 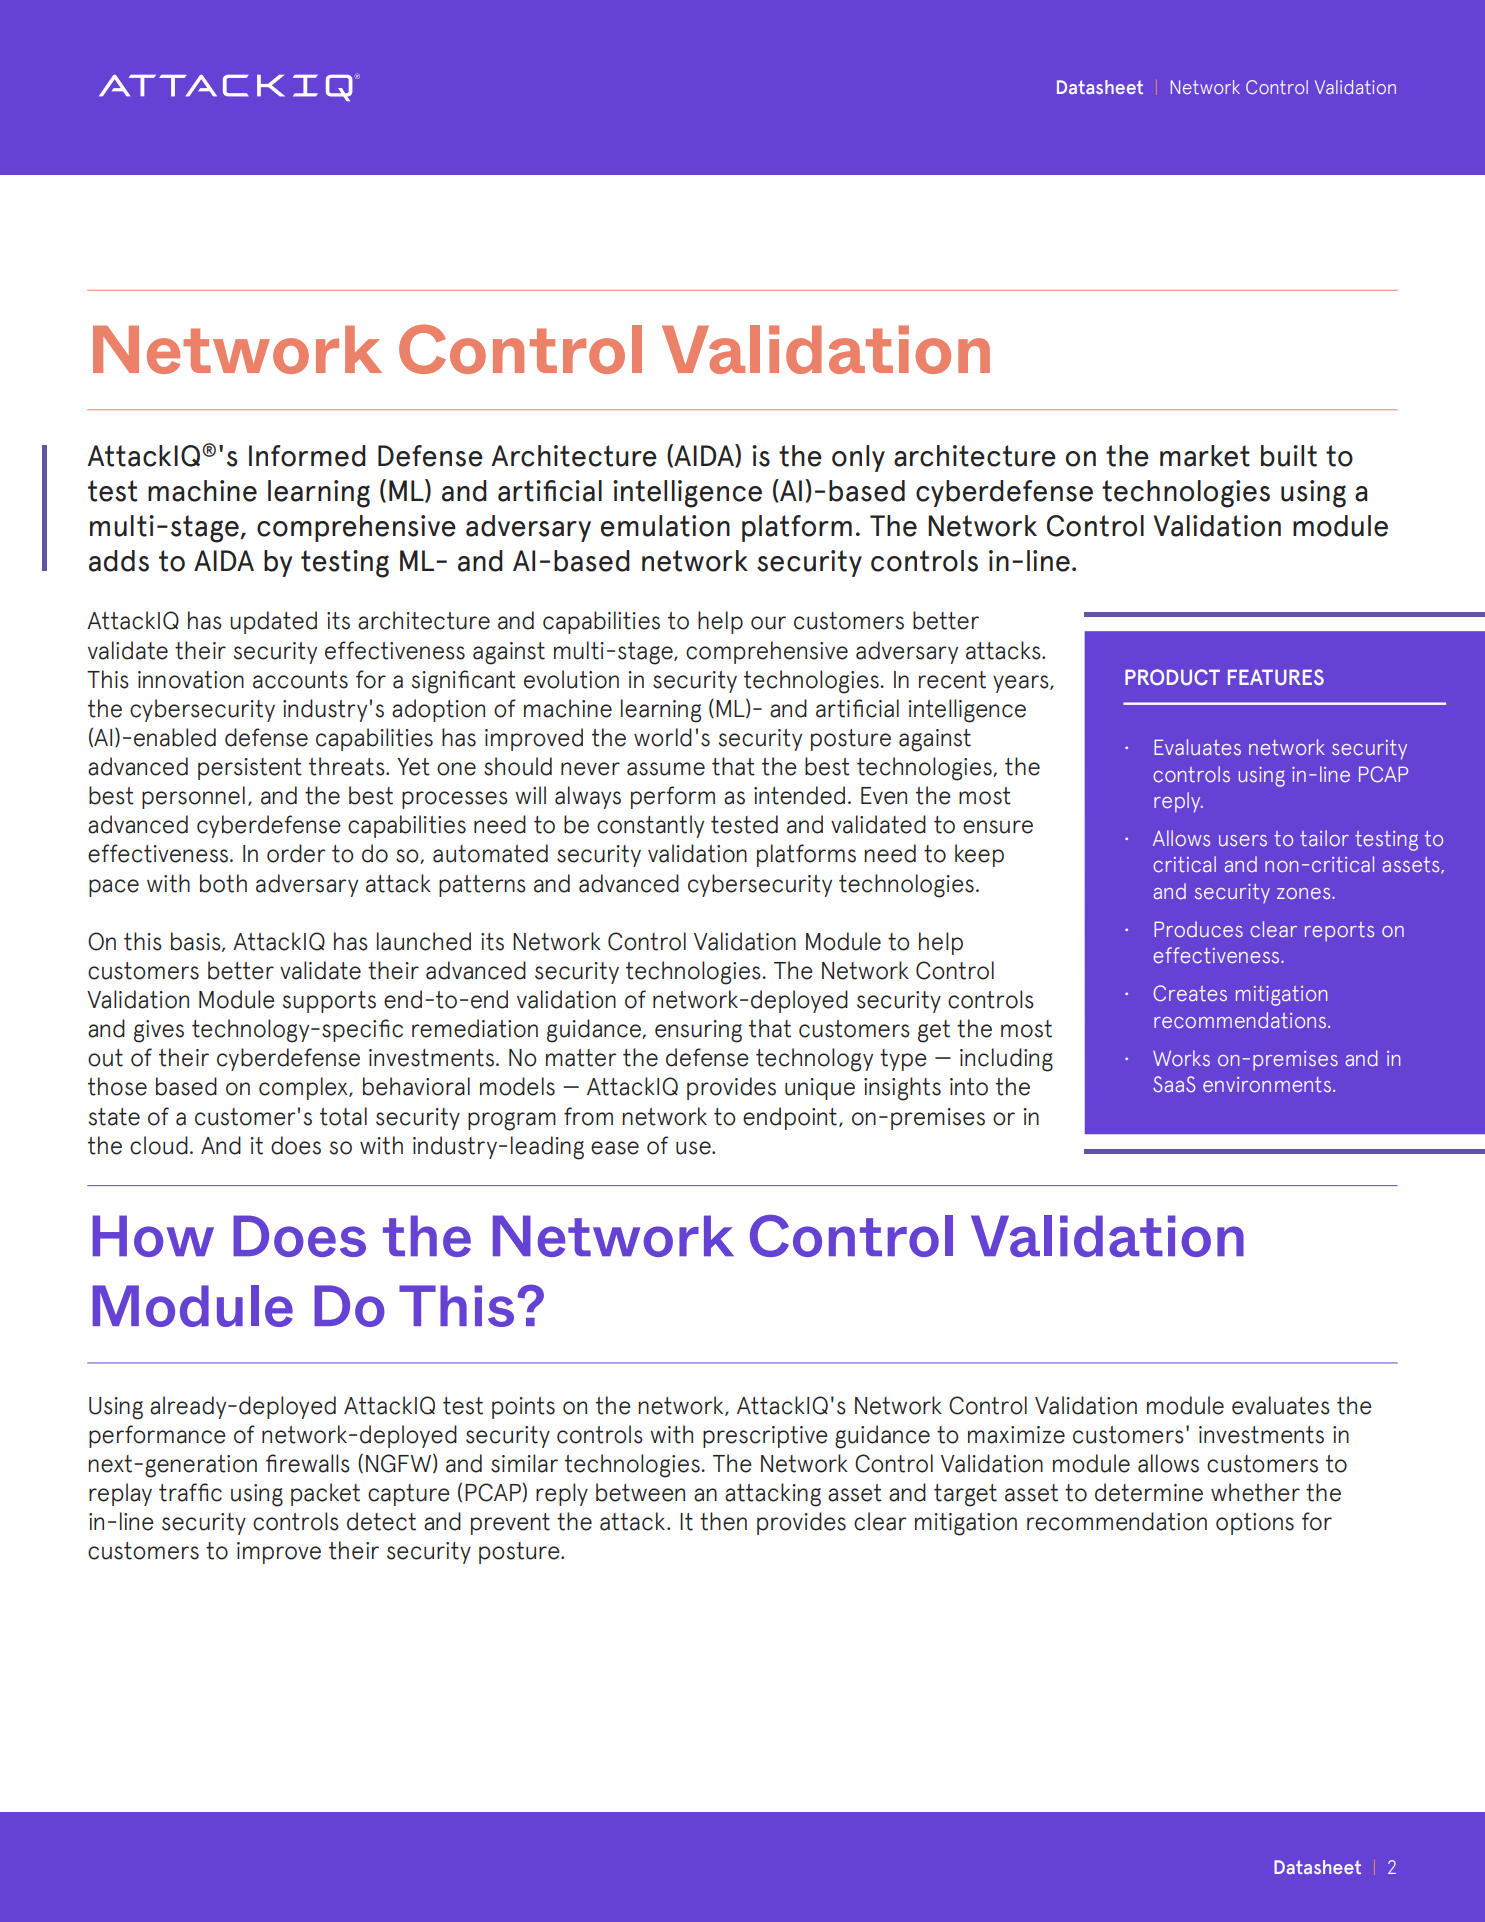 What do you see at coordinates (723, 1521) in the screenshot?
I see `then` at bounding box center [723, 1521].
